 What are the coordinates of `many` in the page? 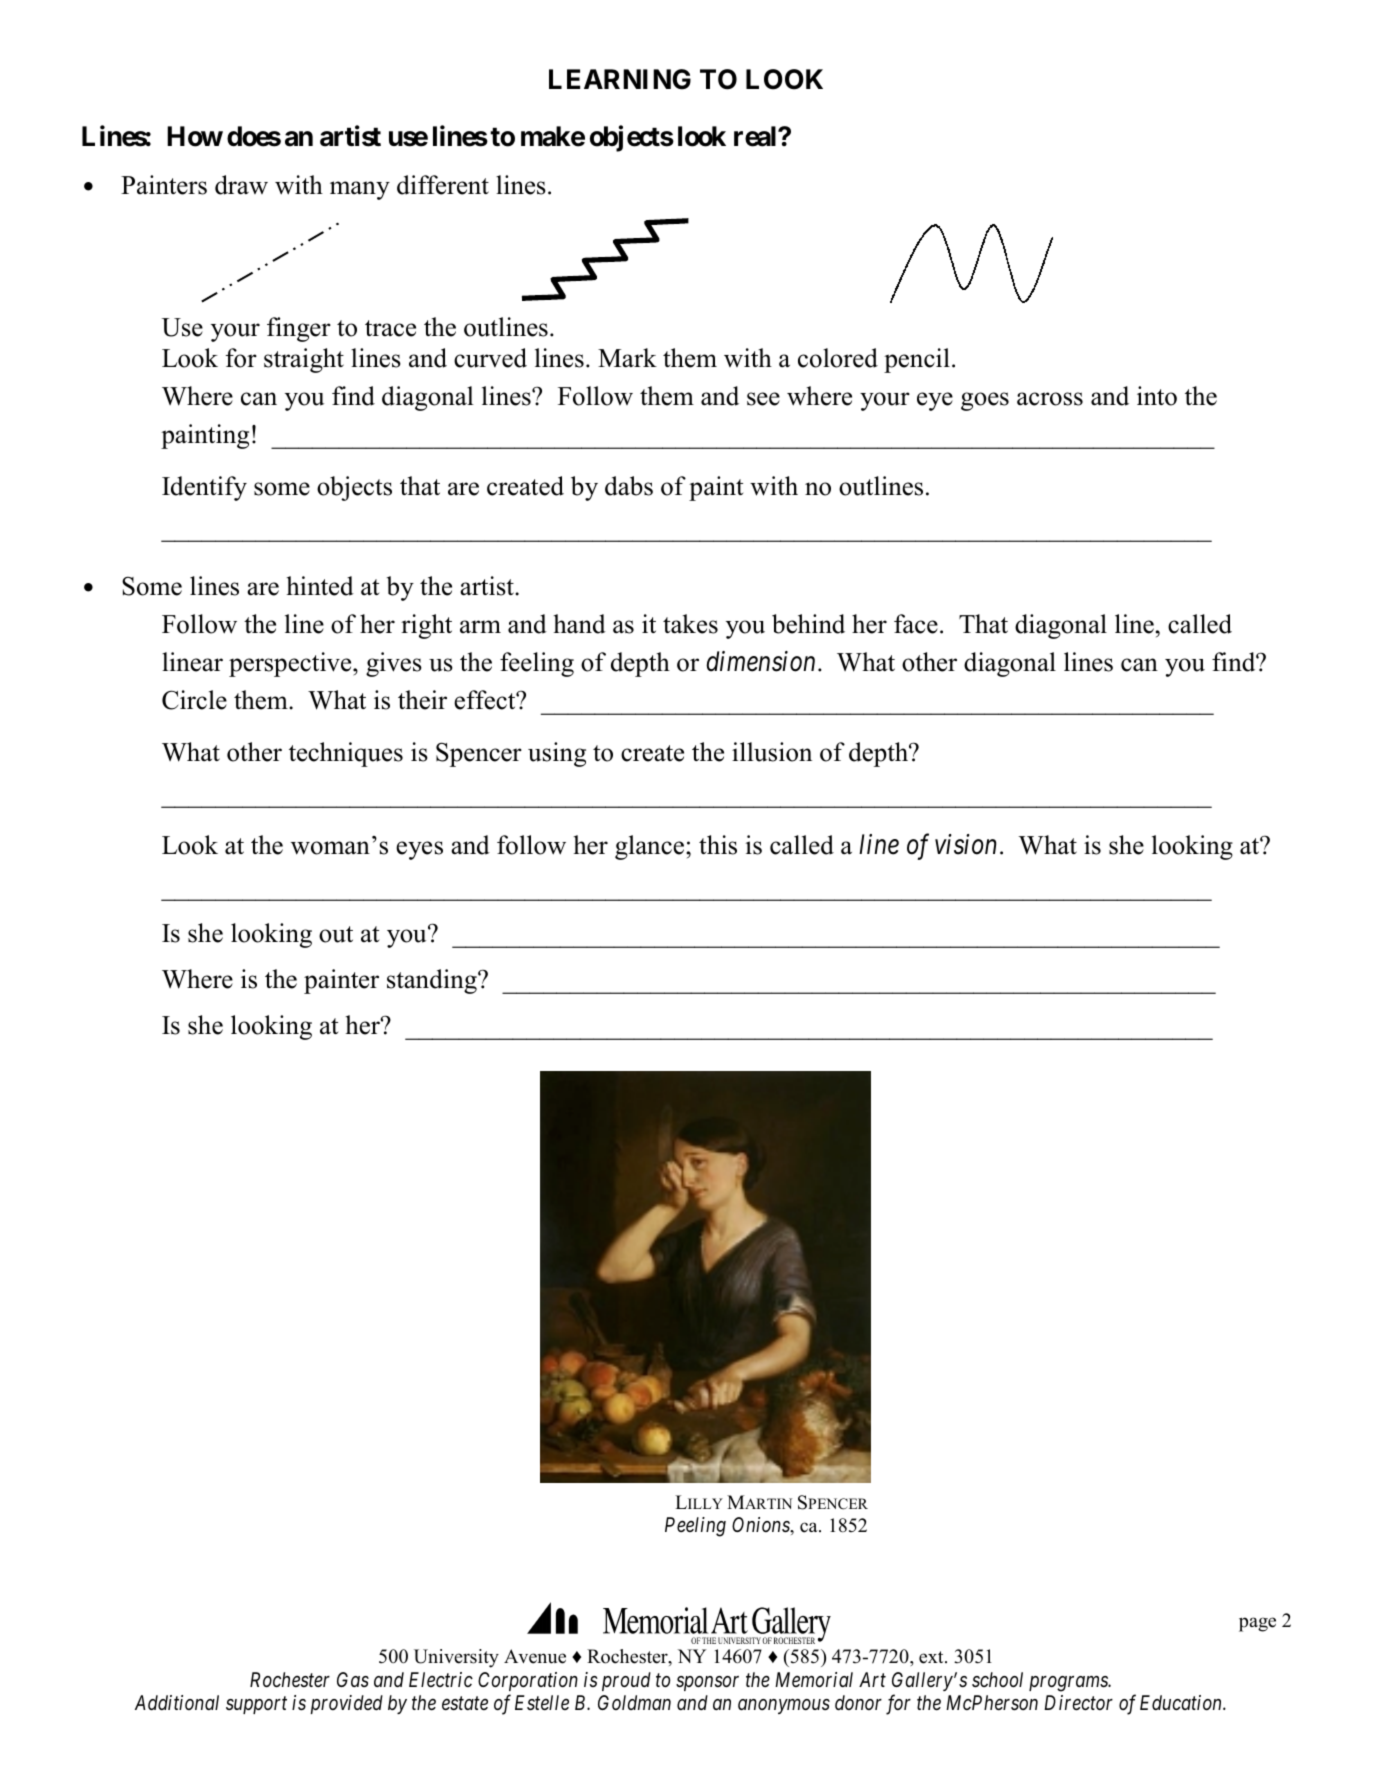 It's located at (360, 190).
